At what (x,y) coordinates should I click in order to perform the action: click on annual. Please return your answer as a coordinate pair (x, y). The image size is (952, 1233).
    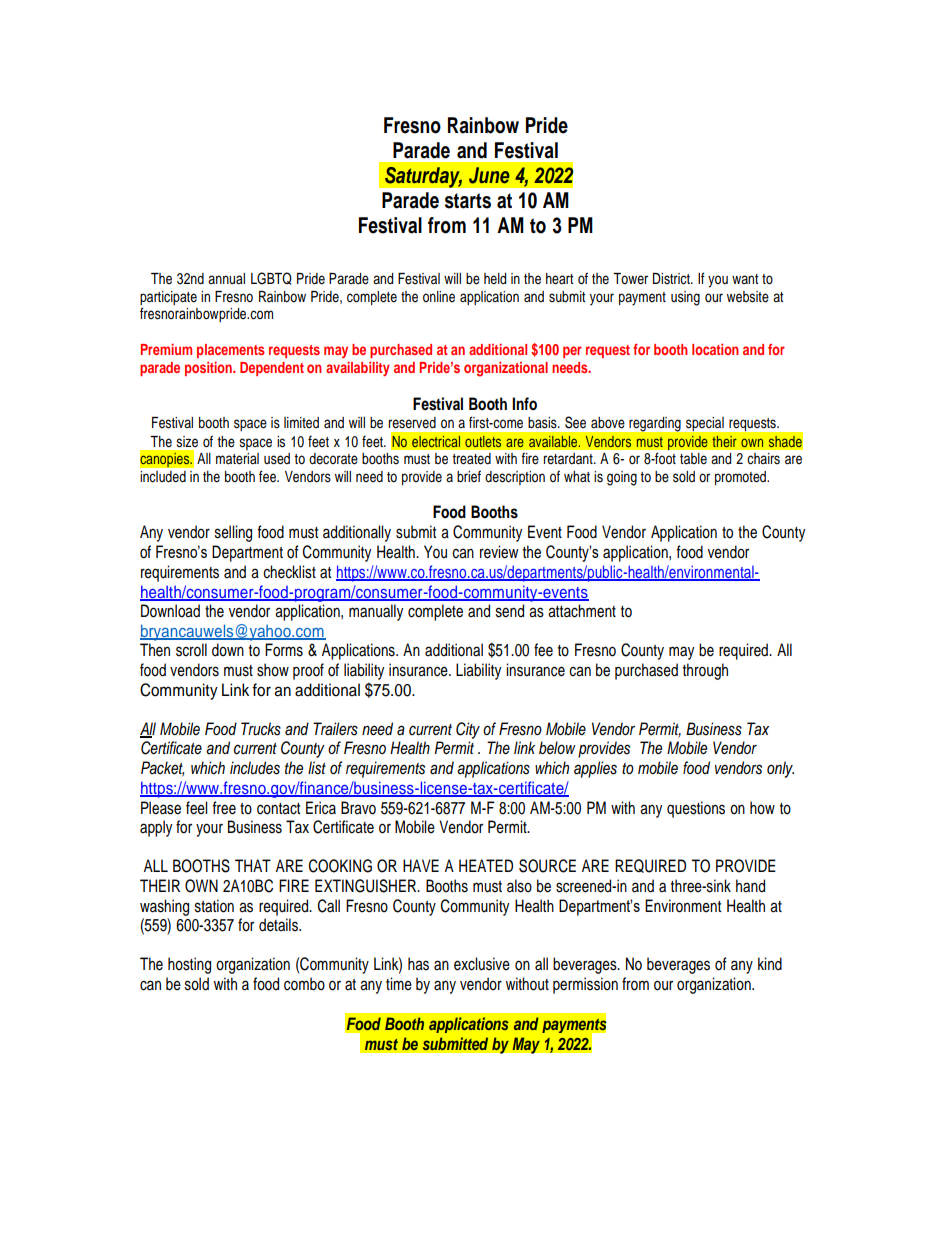
    Looking at the image, I should click on (226, 279).
